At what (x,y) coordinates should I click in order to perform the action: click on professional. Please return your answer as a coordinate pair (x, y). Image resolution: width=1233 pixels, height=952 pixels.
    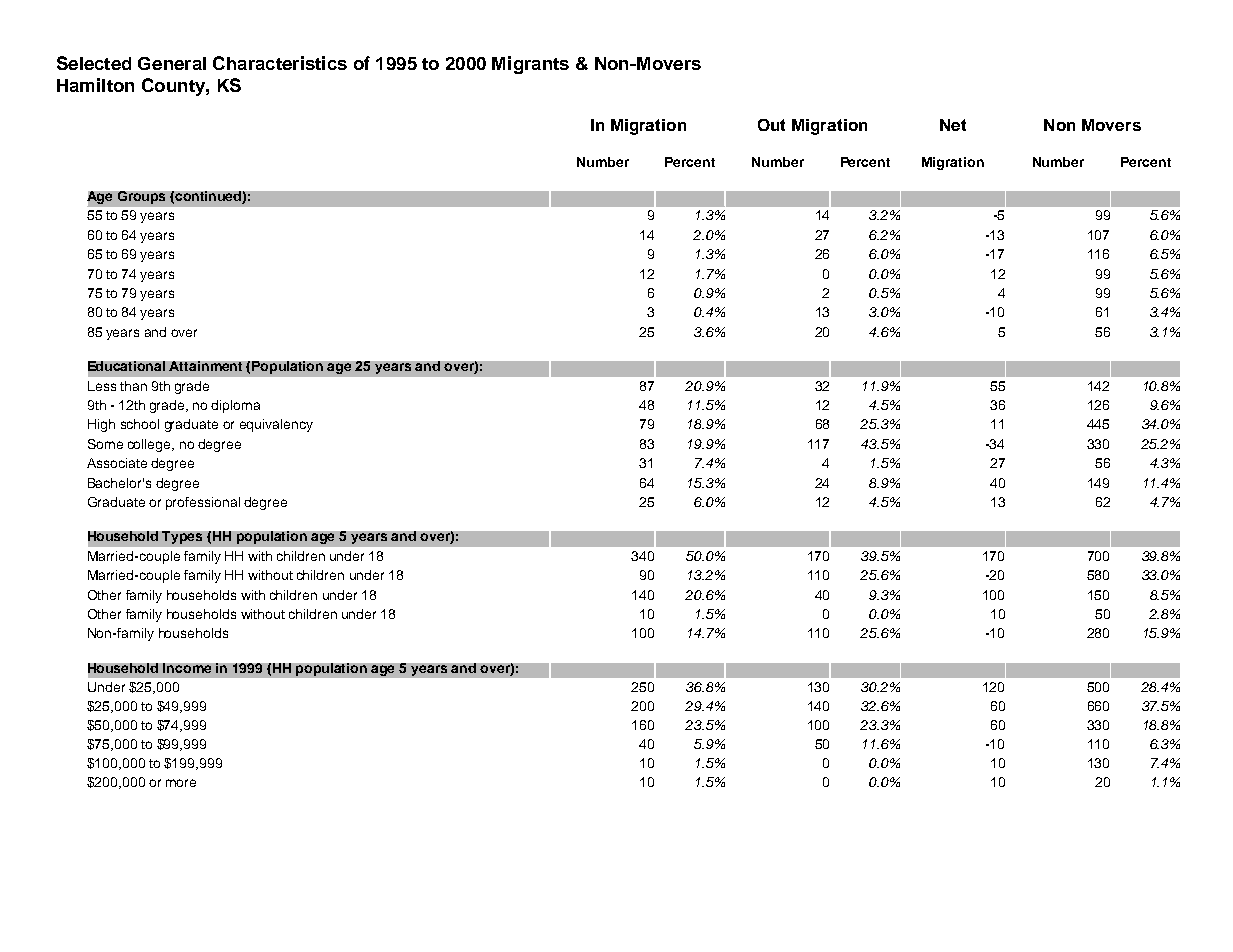
    Looking at the image, I should click on (203, 503).
